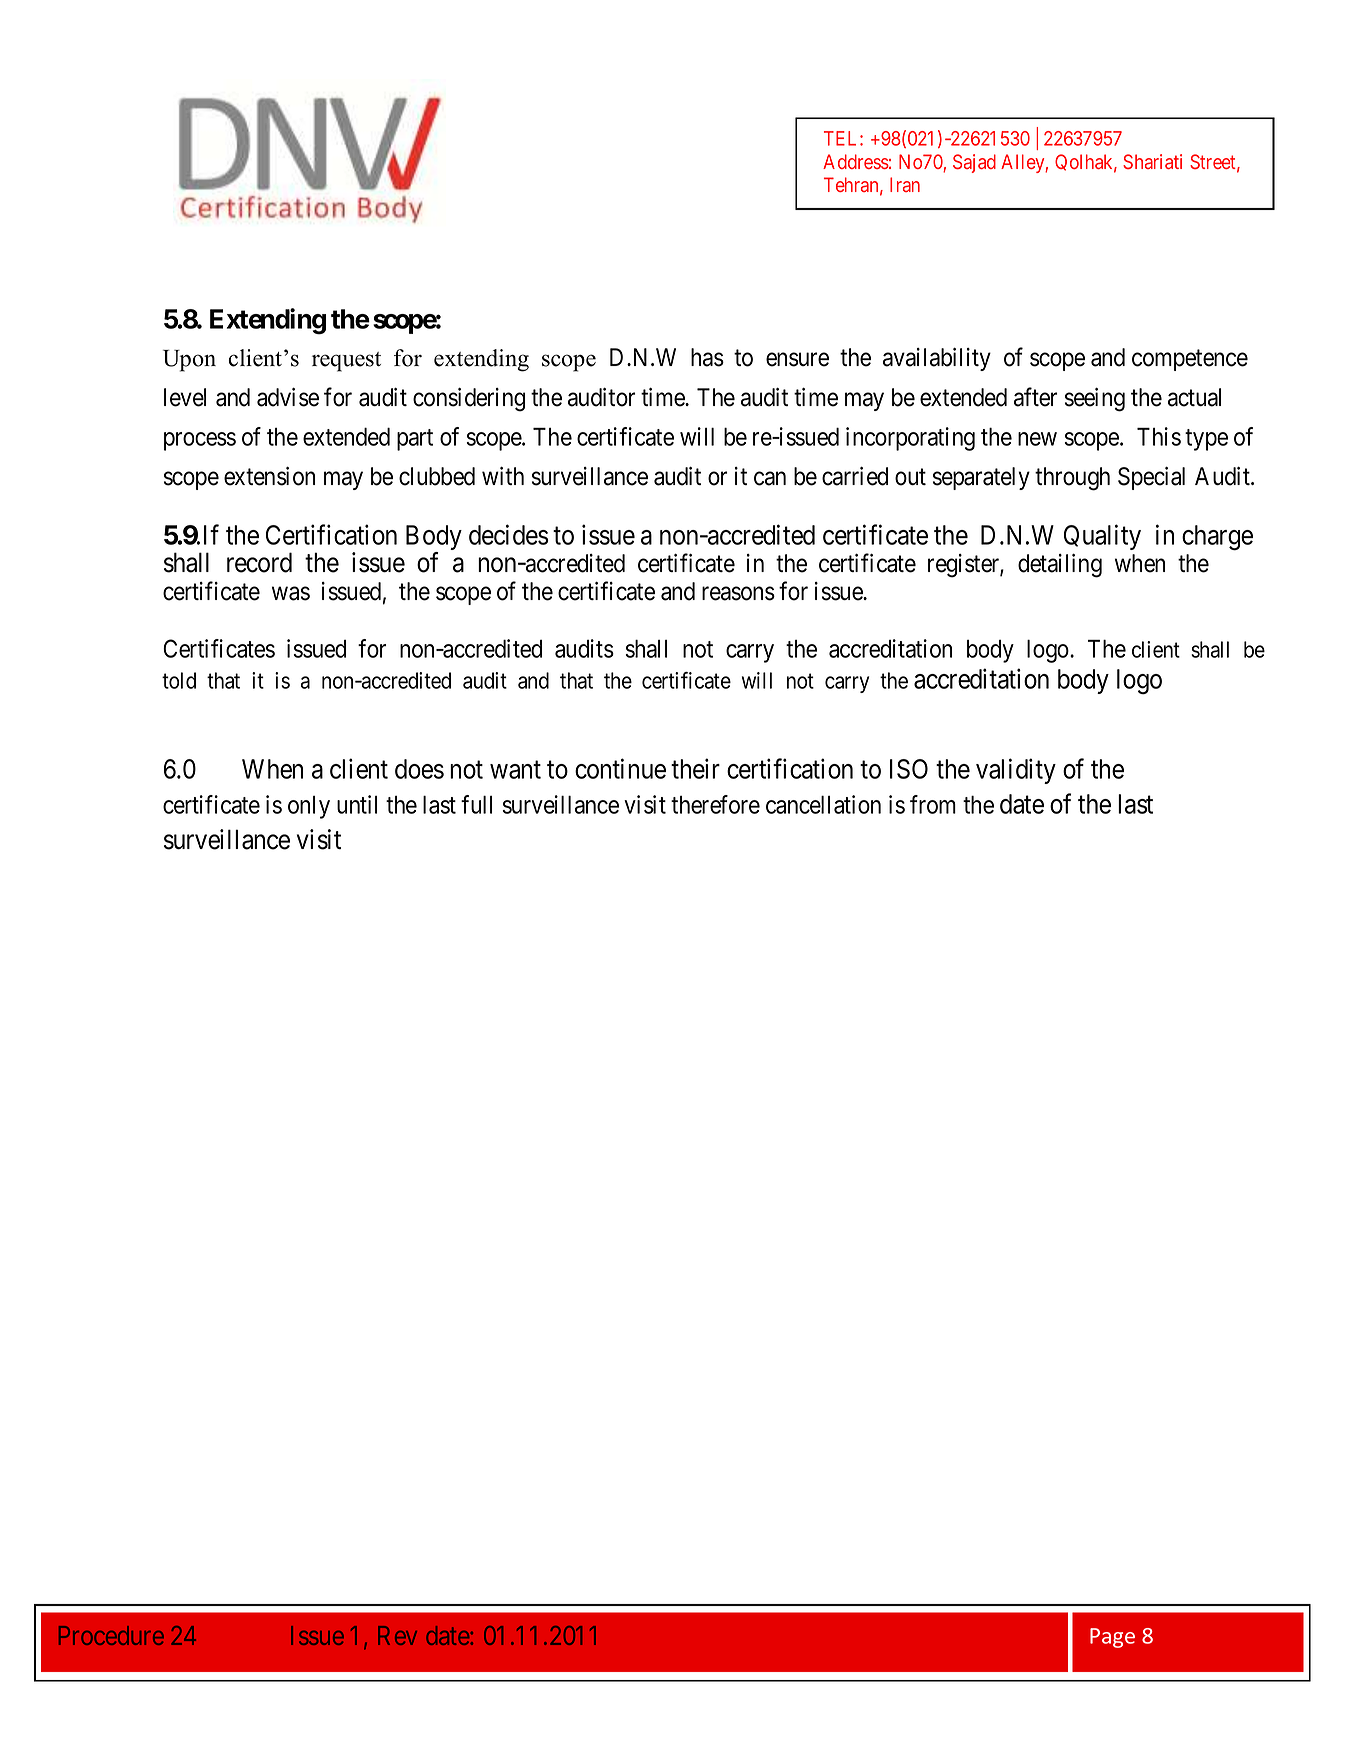 This document has height=1740, width=1345. I want to click on Rev, so click(397, 1635).
